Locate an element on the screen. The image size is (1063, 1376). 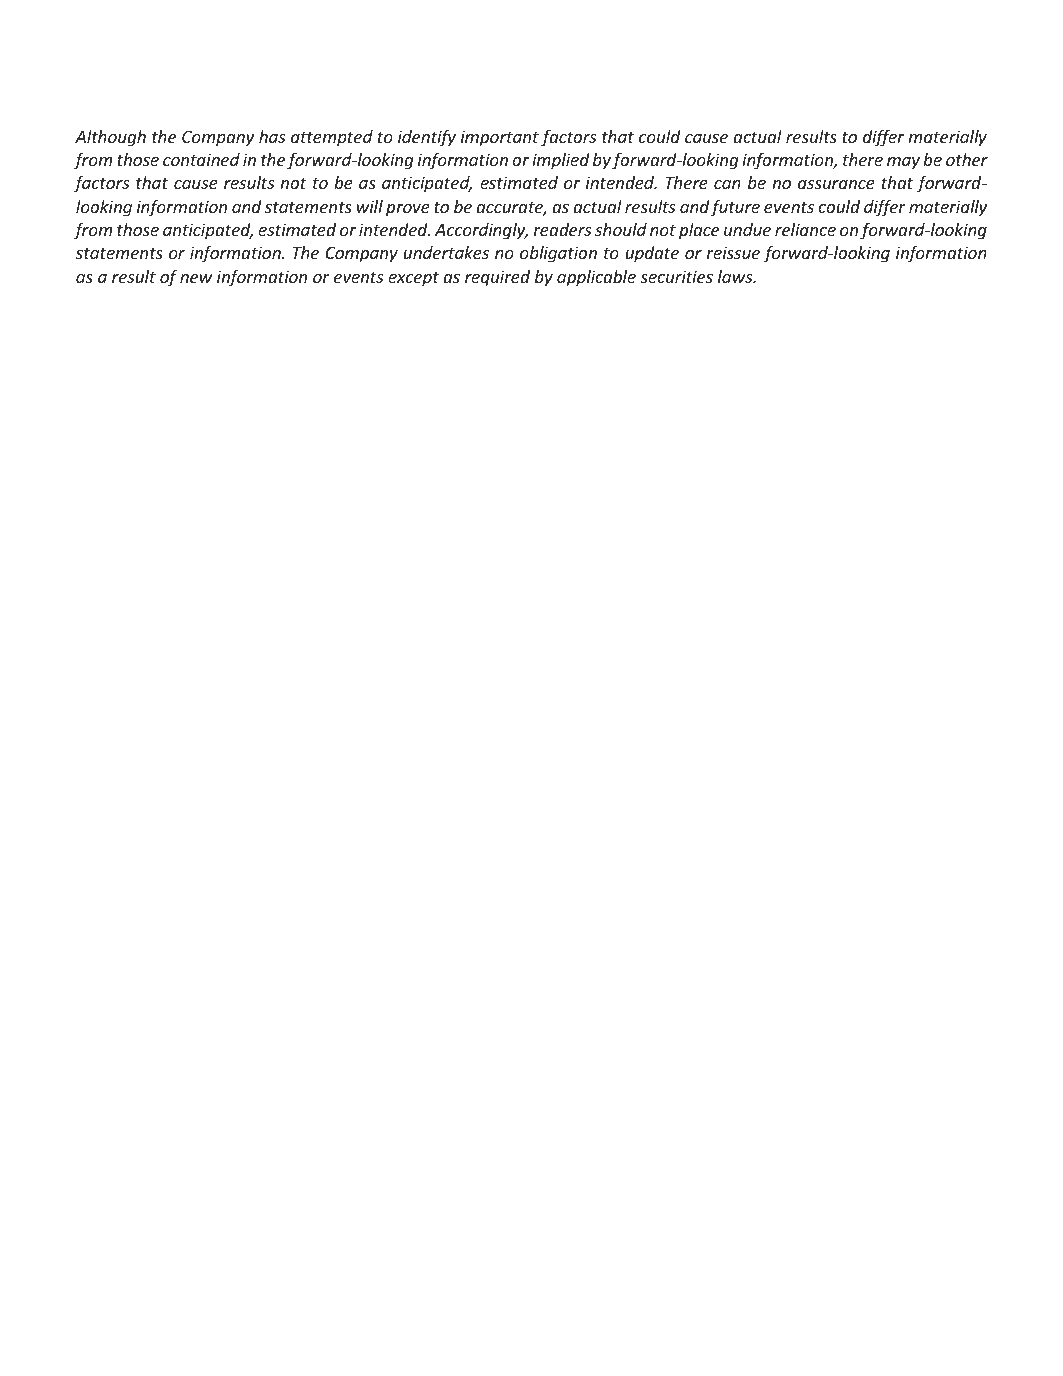
will is located at coordinates (370, 206).
